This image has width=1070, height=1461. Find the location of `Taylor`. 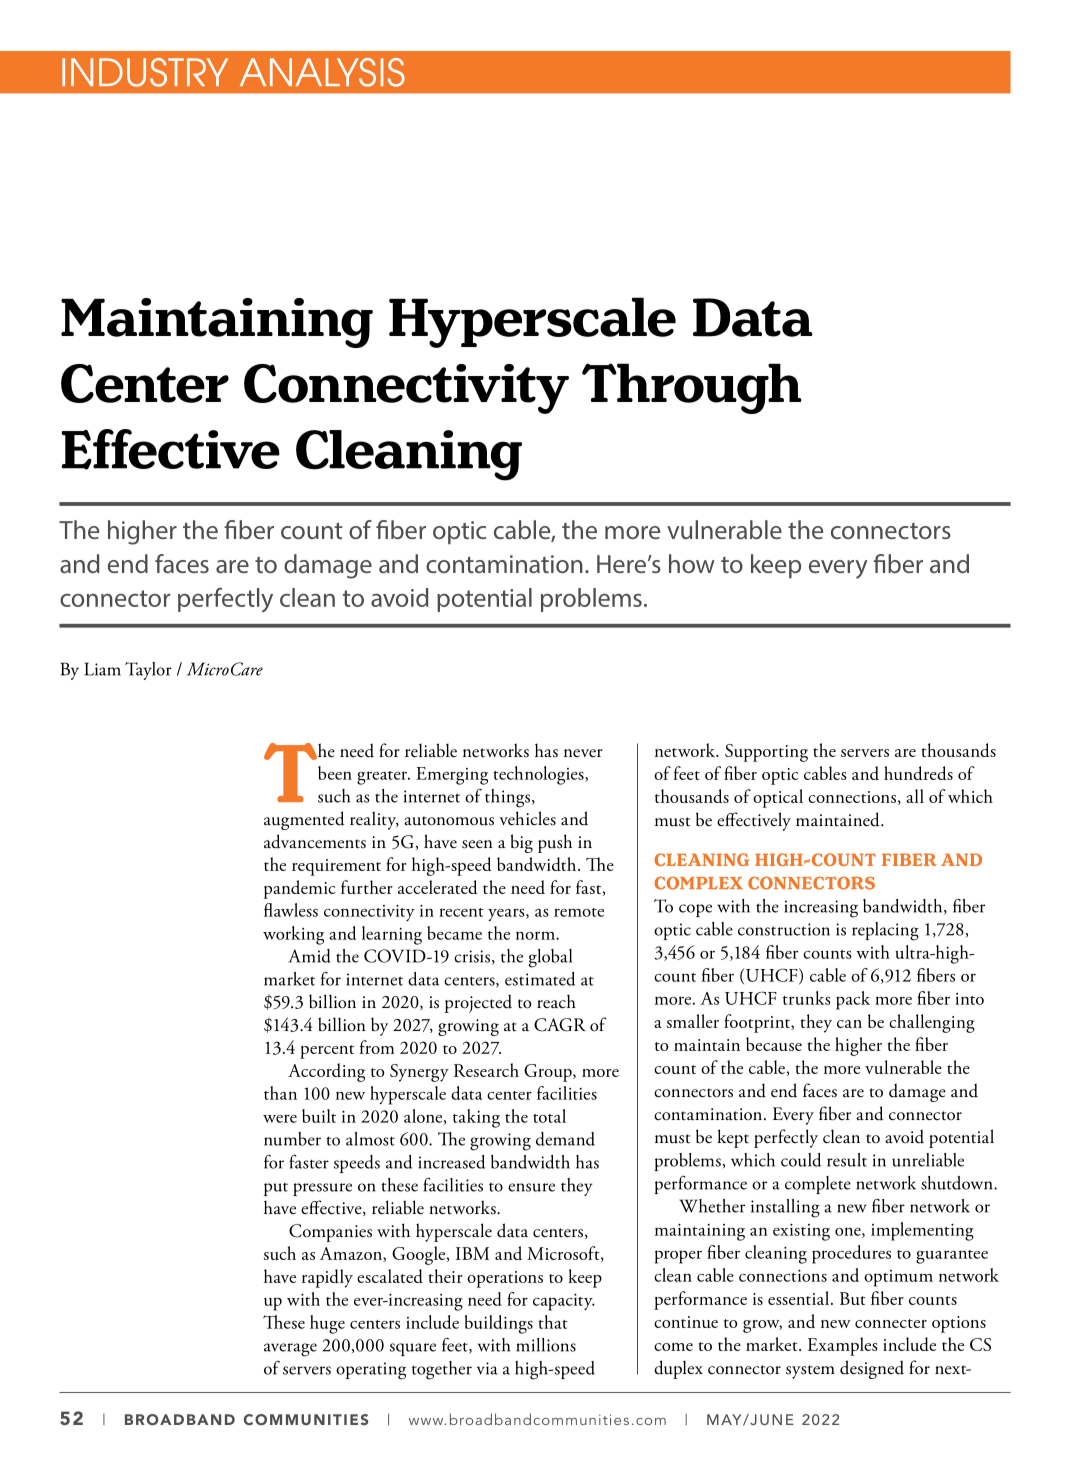

Taylor is located at coordinates (148, 671).
